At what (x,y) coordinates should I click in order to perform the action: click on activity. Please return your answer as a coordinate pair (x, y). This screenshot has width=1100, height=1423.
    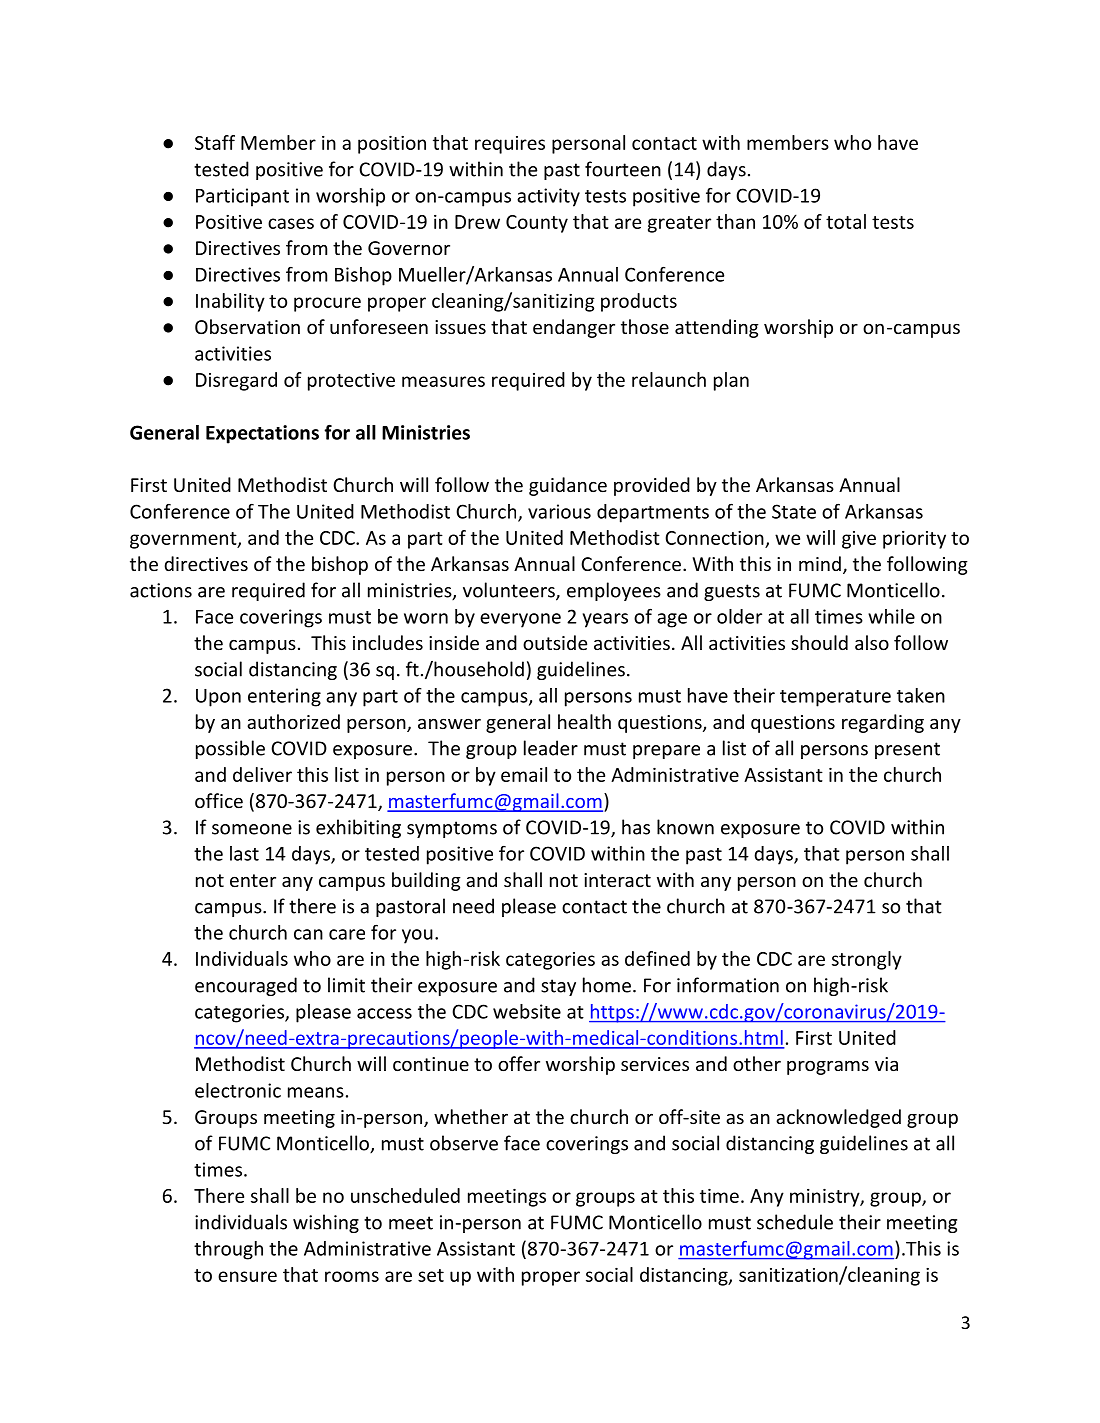
    Looking at the image, I should click on (548, 197).
